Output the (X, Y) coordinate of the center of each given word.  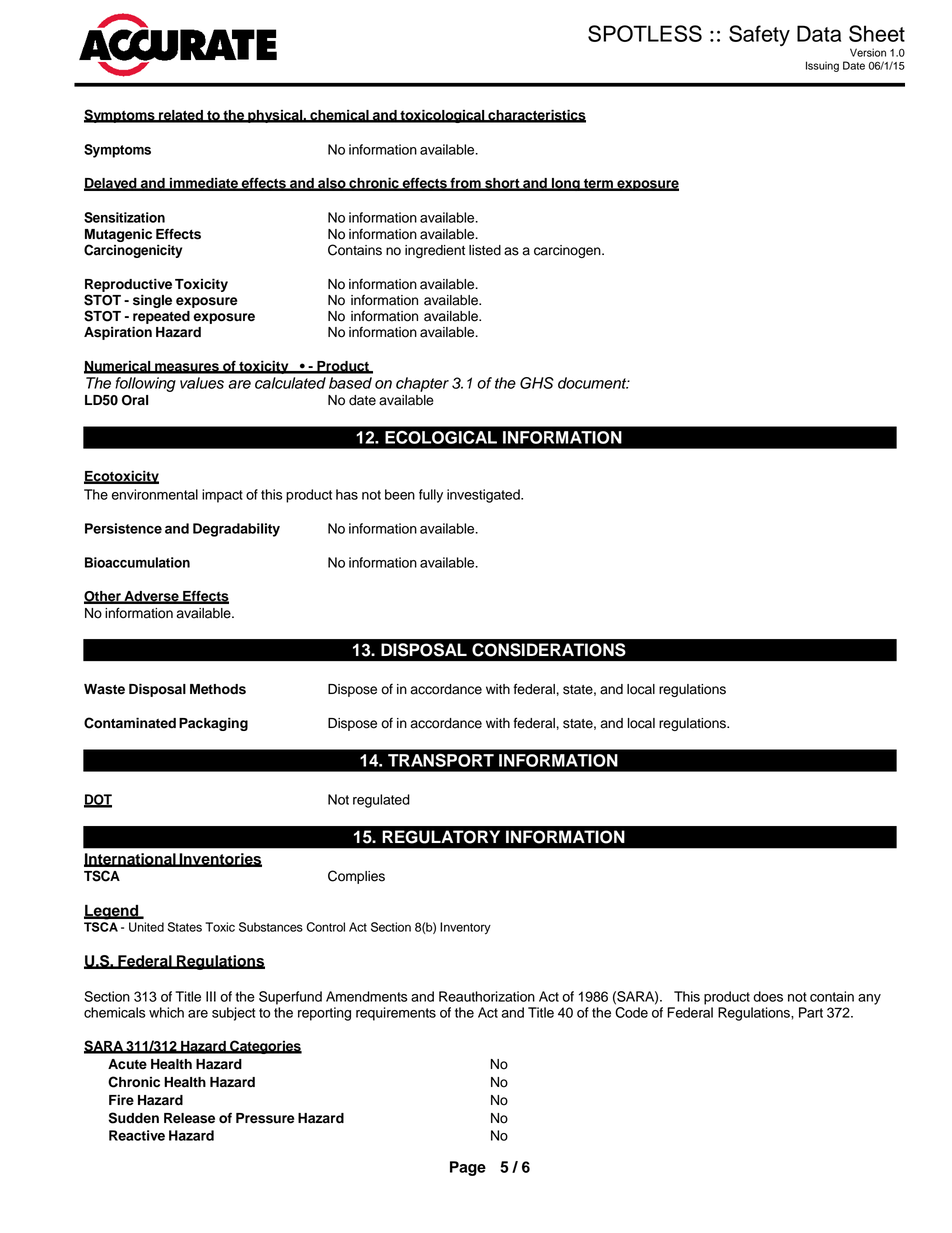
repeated (161, 317)
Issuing (822, 66)
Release (189, 1118)
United (146, 927)
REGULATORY (441, 837)
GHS (537, 383)
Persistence (123, 528)
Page (468, 1168)
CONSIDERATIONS (549, 650)
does (768, 996)
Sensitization (124, 217)
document (593, 383)
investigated (484, 496)
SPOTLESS (645, 33)
